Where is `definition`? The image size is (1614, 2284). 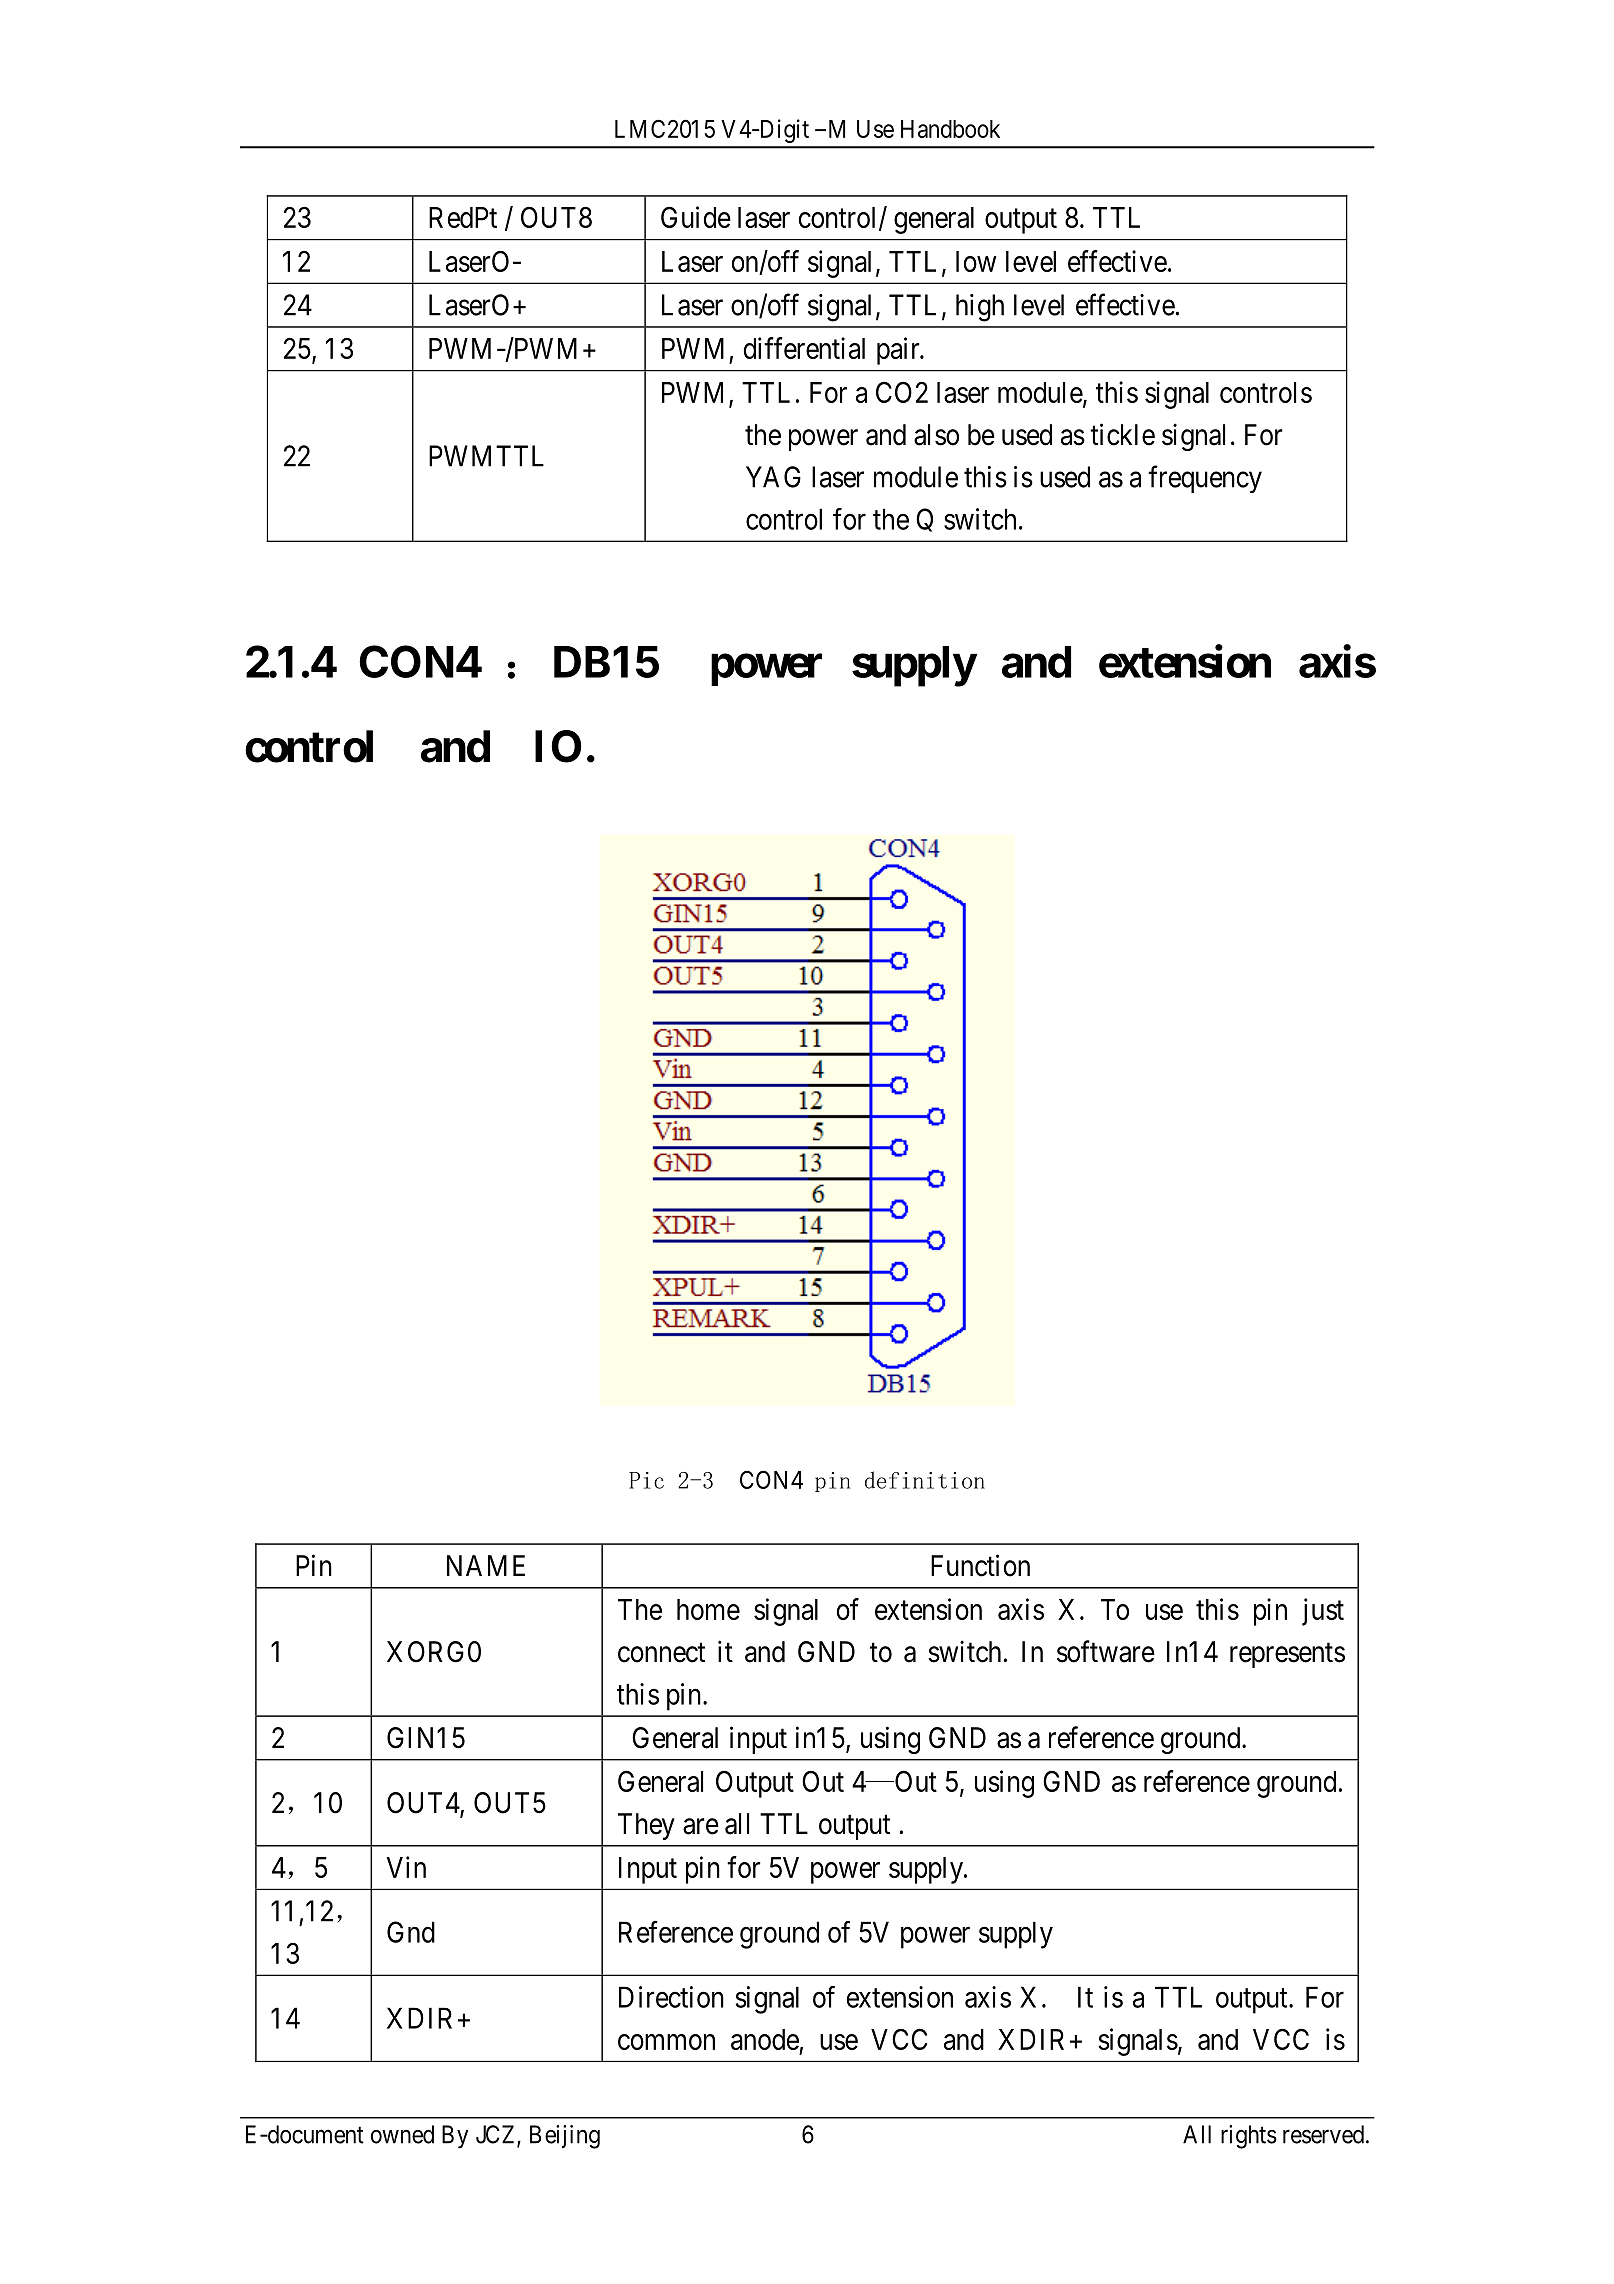
definition is located at coordinates (925, 1480).
